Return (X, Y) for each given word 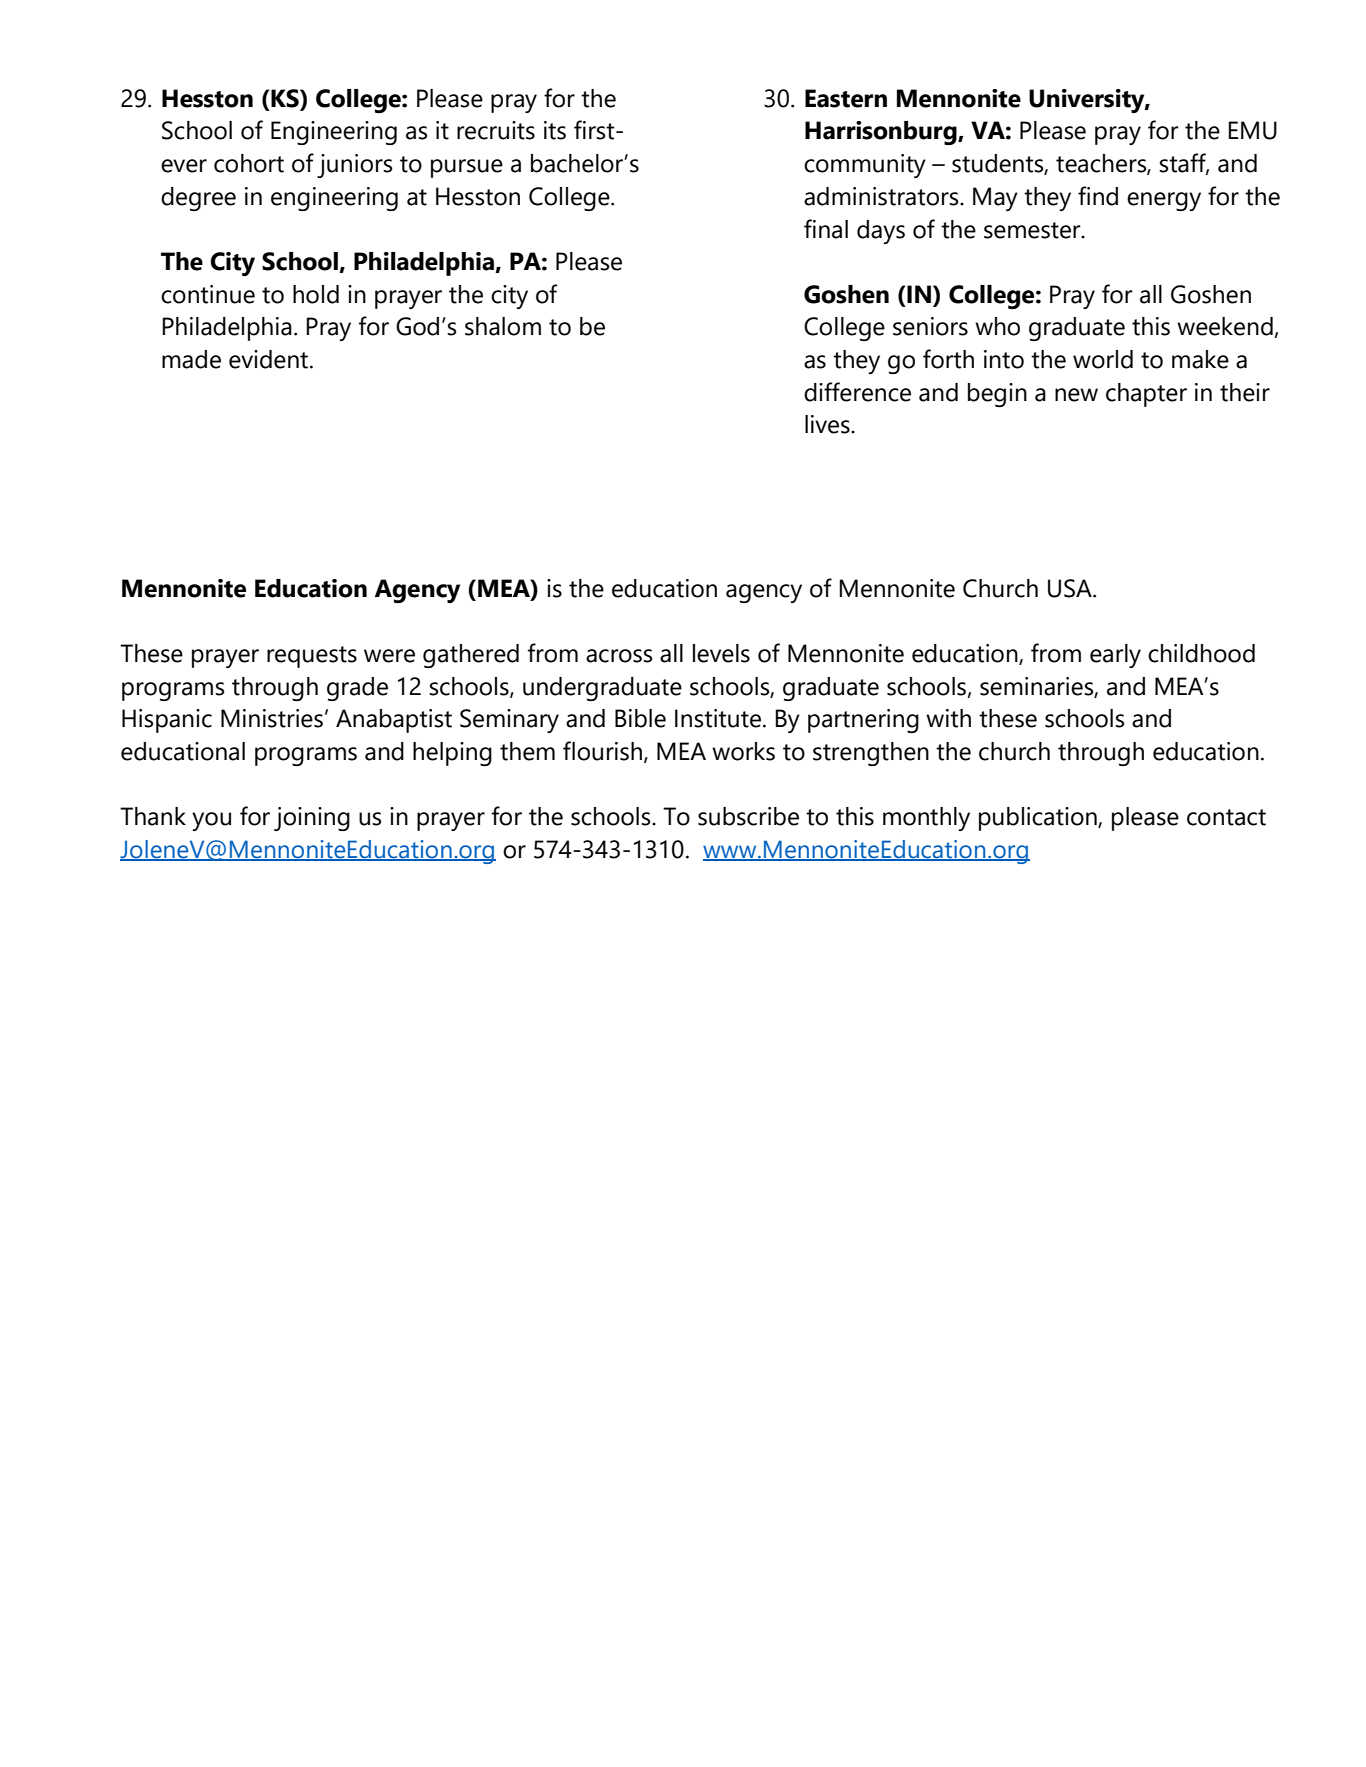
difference (857, 392)
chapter (1146, 395)
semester (1033, 230)
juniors (354, 166)
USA (1071, 588)
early (1115, 656)
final (826, 229)
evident (270, 359)
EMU (1252, 130)
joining (312, 819)
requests (312, 657)
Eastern (846, 98)
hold (316, 294)
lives (828, 424)
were (389, 656)
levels (721, 653)
